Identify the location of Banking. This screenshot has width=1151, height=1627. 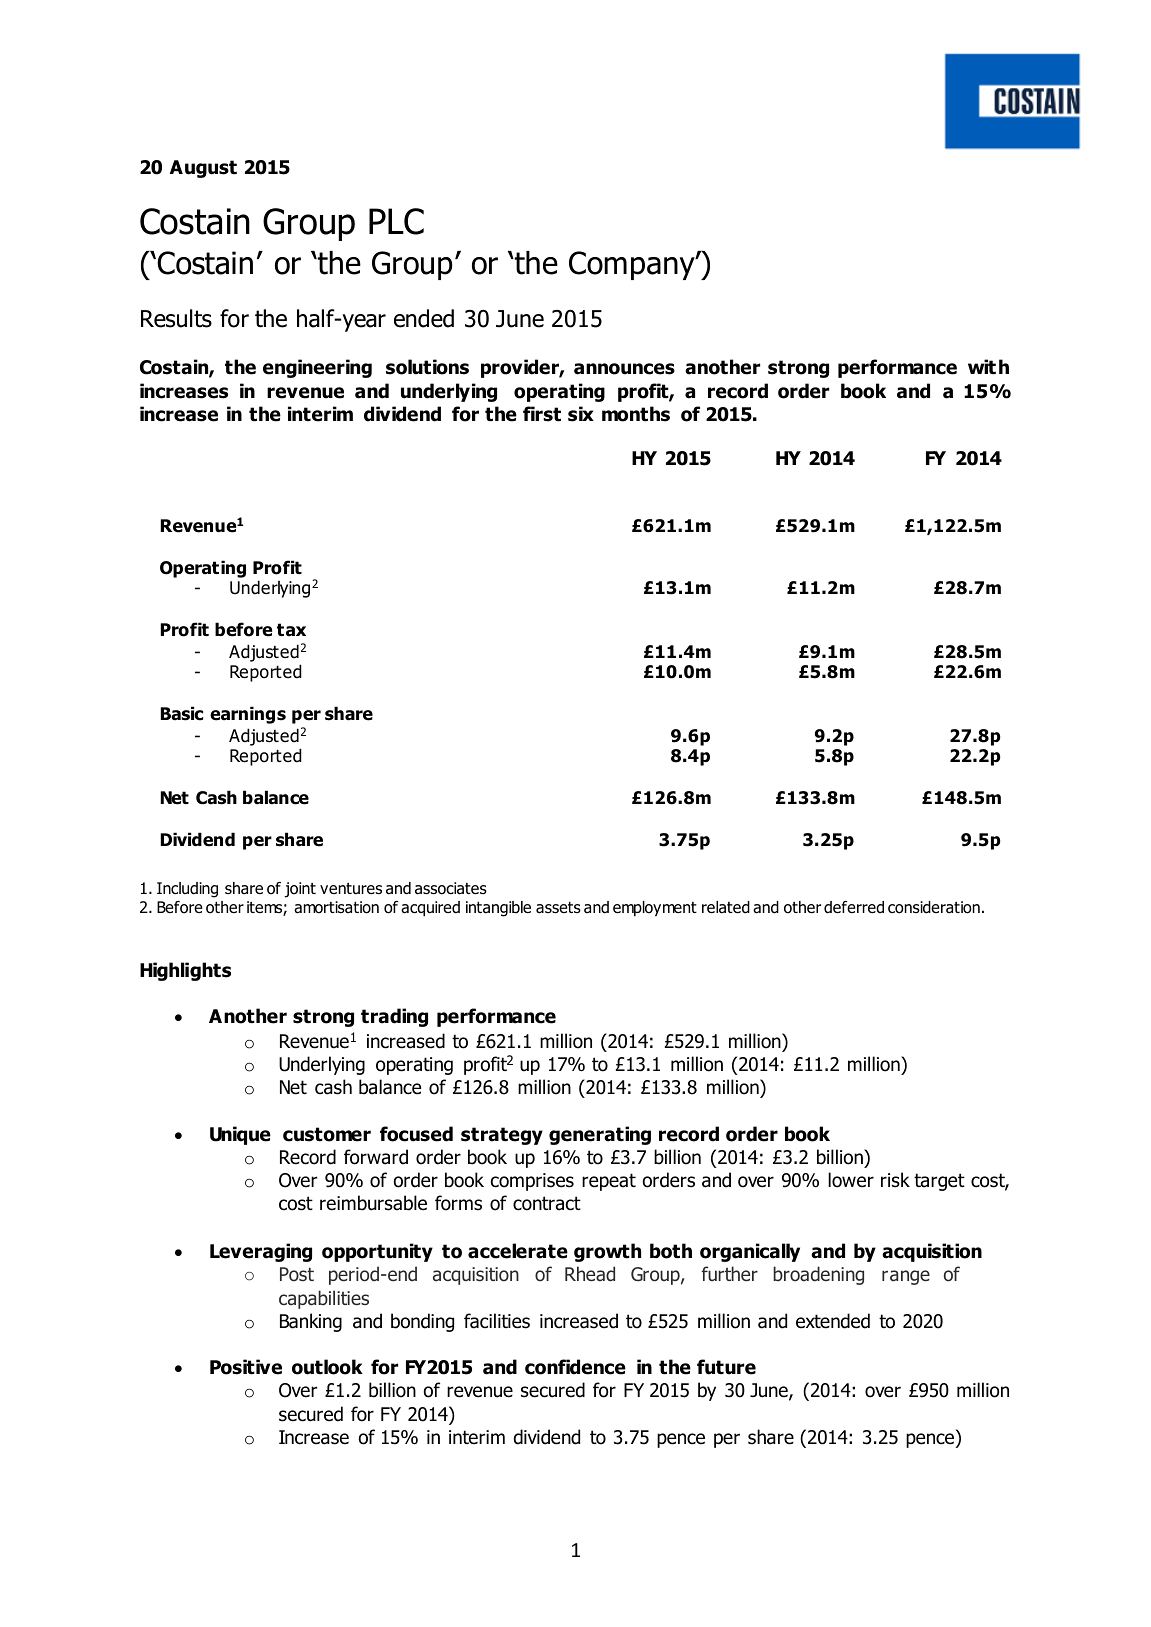
(311, 1322).
